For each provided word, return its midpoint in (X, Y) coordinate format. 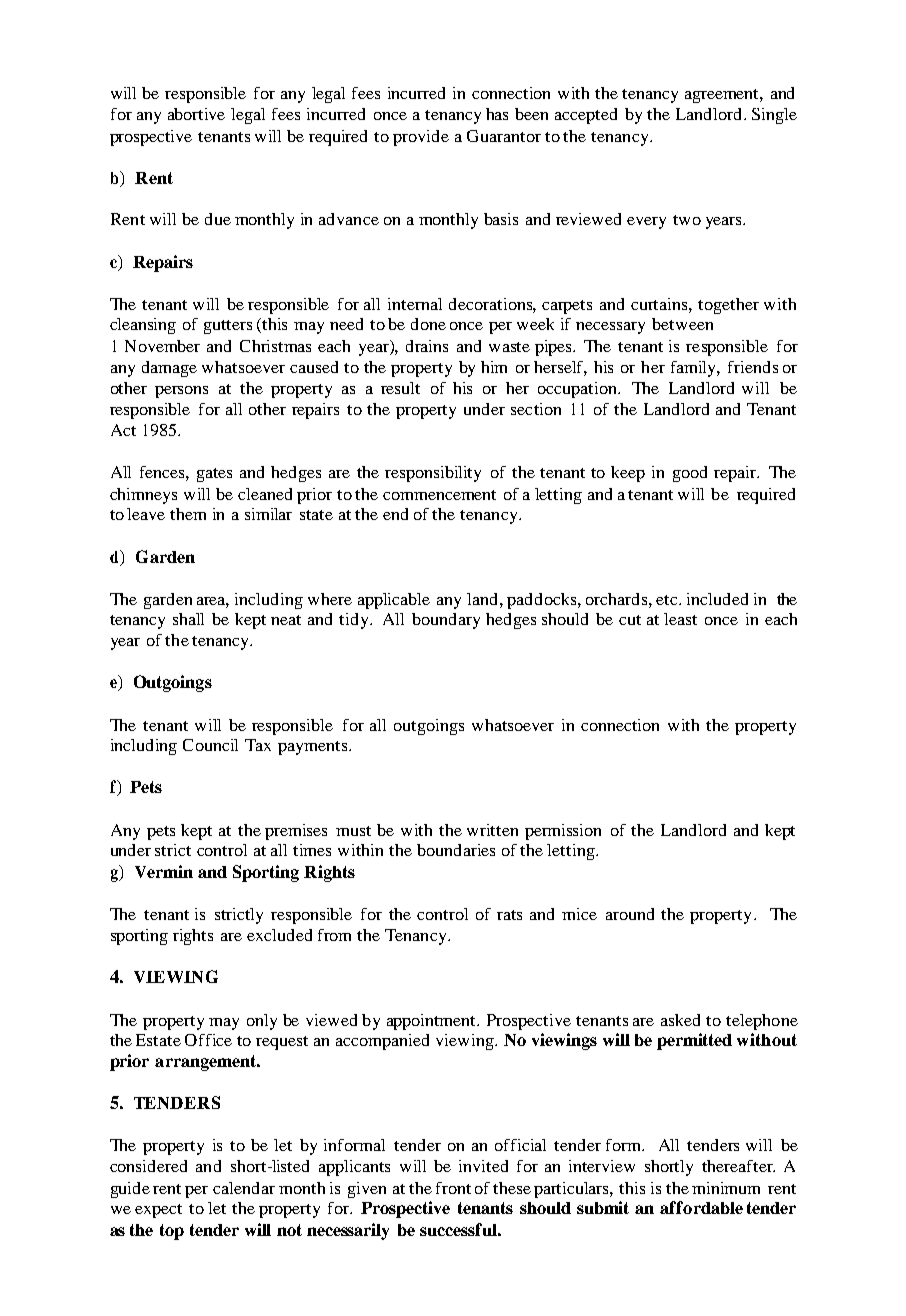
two (687, 220)
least (680, 619)
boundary (446, 621)
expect (158, 1211)
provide (421, 138)
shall (188, 619)
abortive (196, 114)
